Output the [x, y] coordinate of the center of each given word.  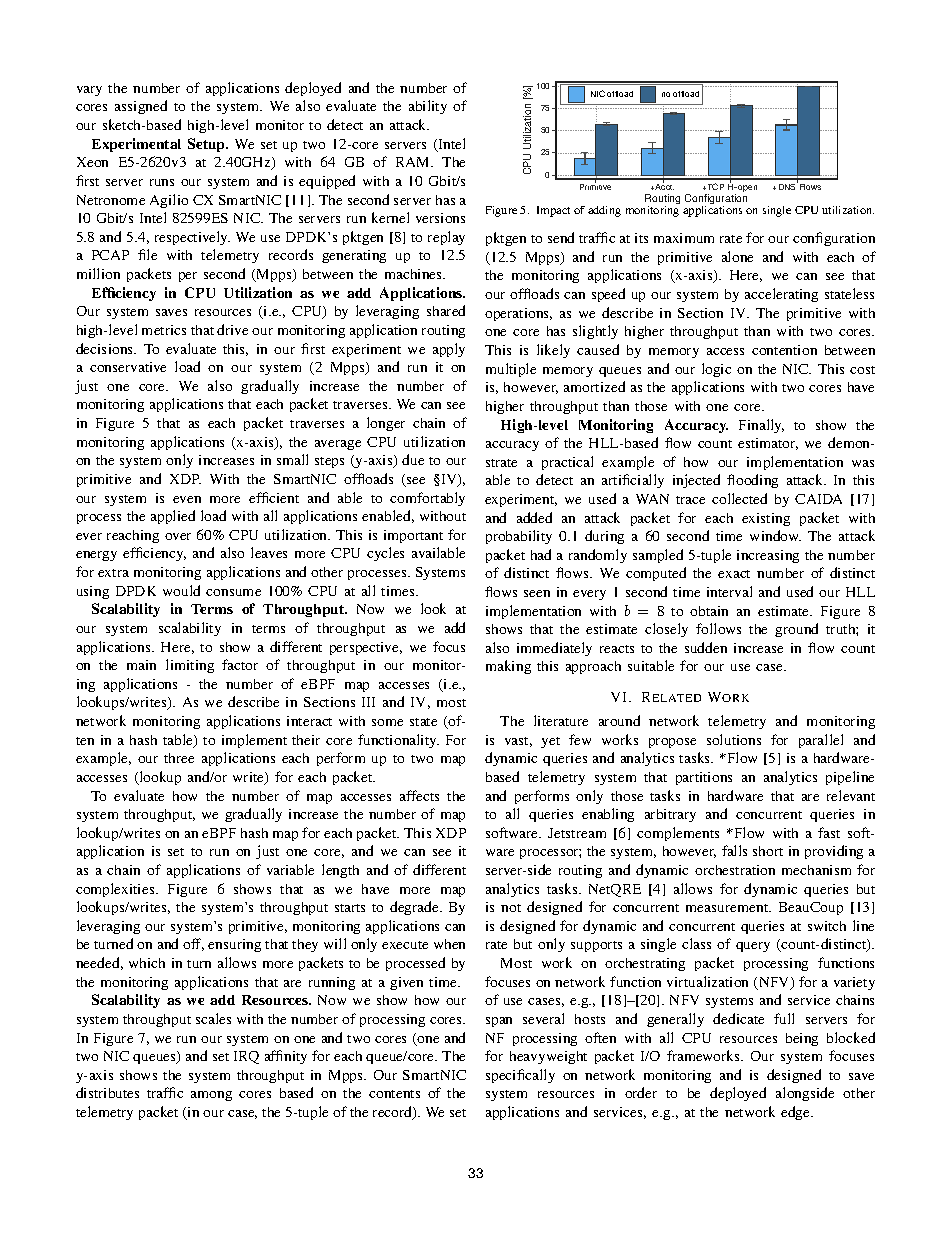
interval [729, 591]
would [181, 590]
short [768, 851]
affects [419, 795]
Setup [208, 145]
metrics [164, 330]
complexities [116, 890]
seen [537, 593]
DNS [788, 186]
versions [440, 218]
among [211, 1096]
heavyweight [548, 1057]
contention [784, 350]
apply [449, 350]
